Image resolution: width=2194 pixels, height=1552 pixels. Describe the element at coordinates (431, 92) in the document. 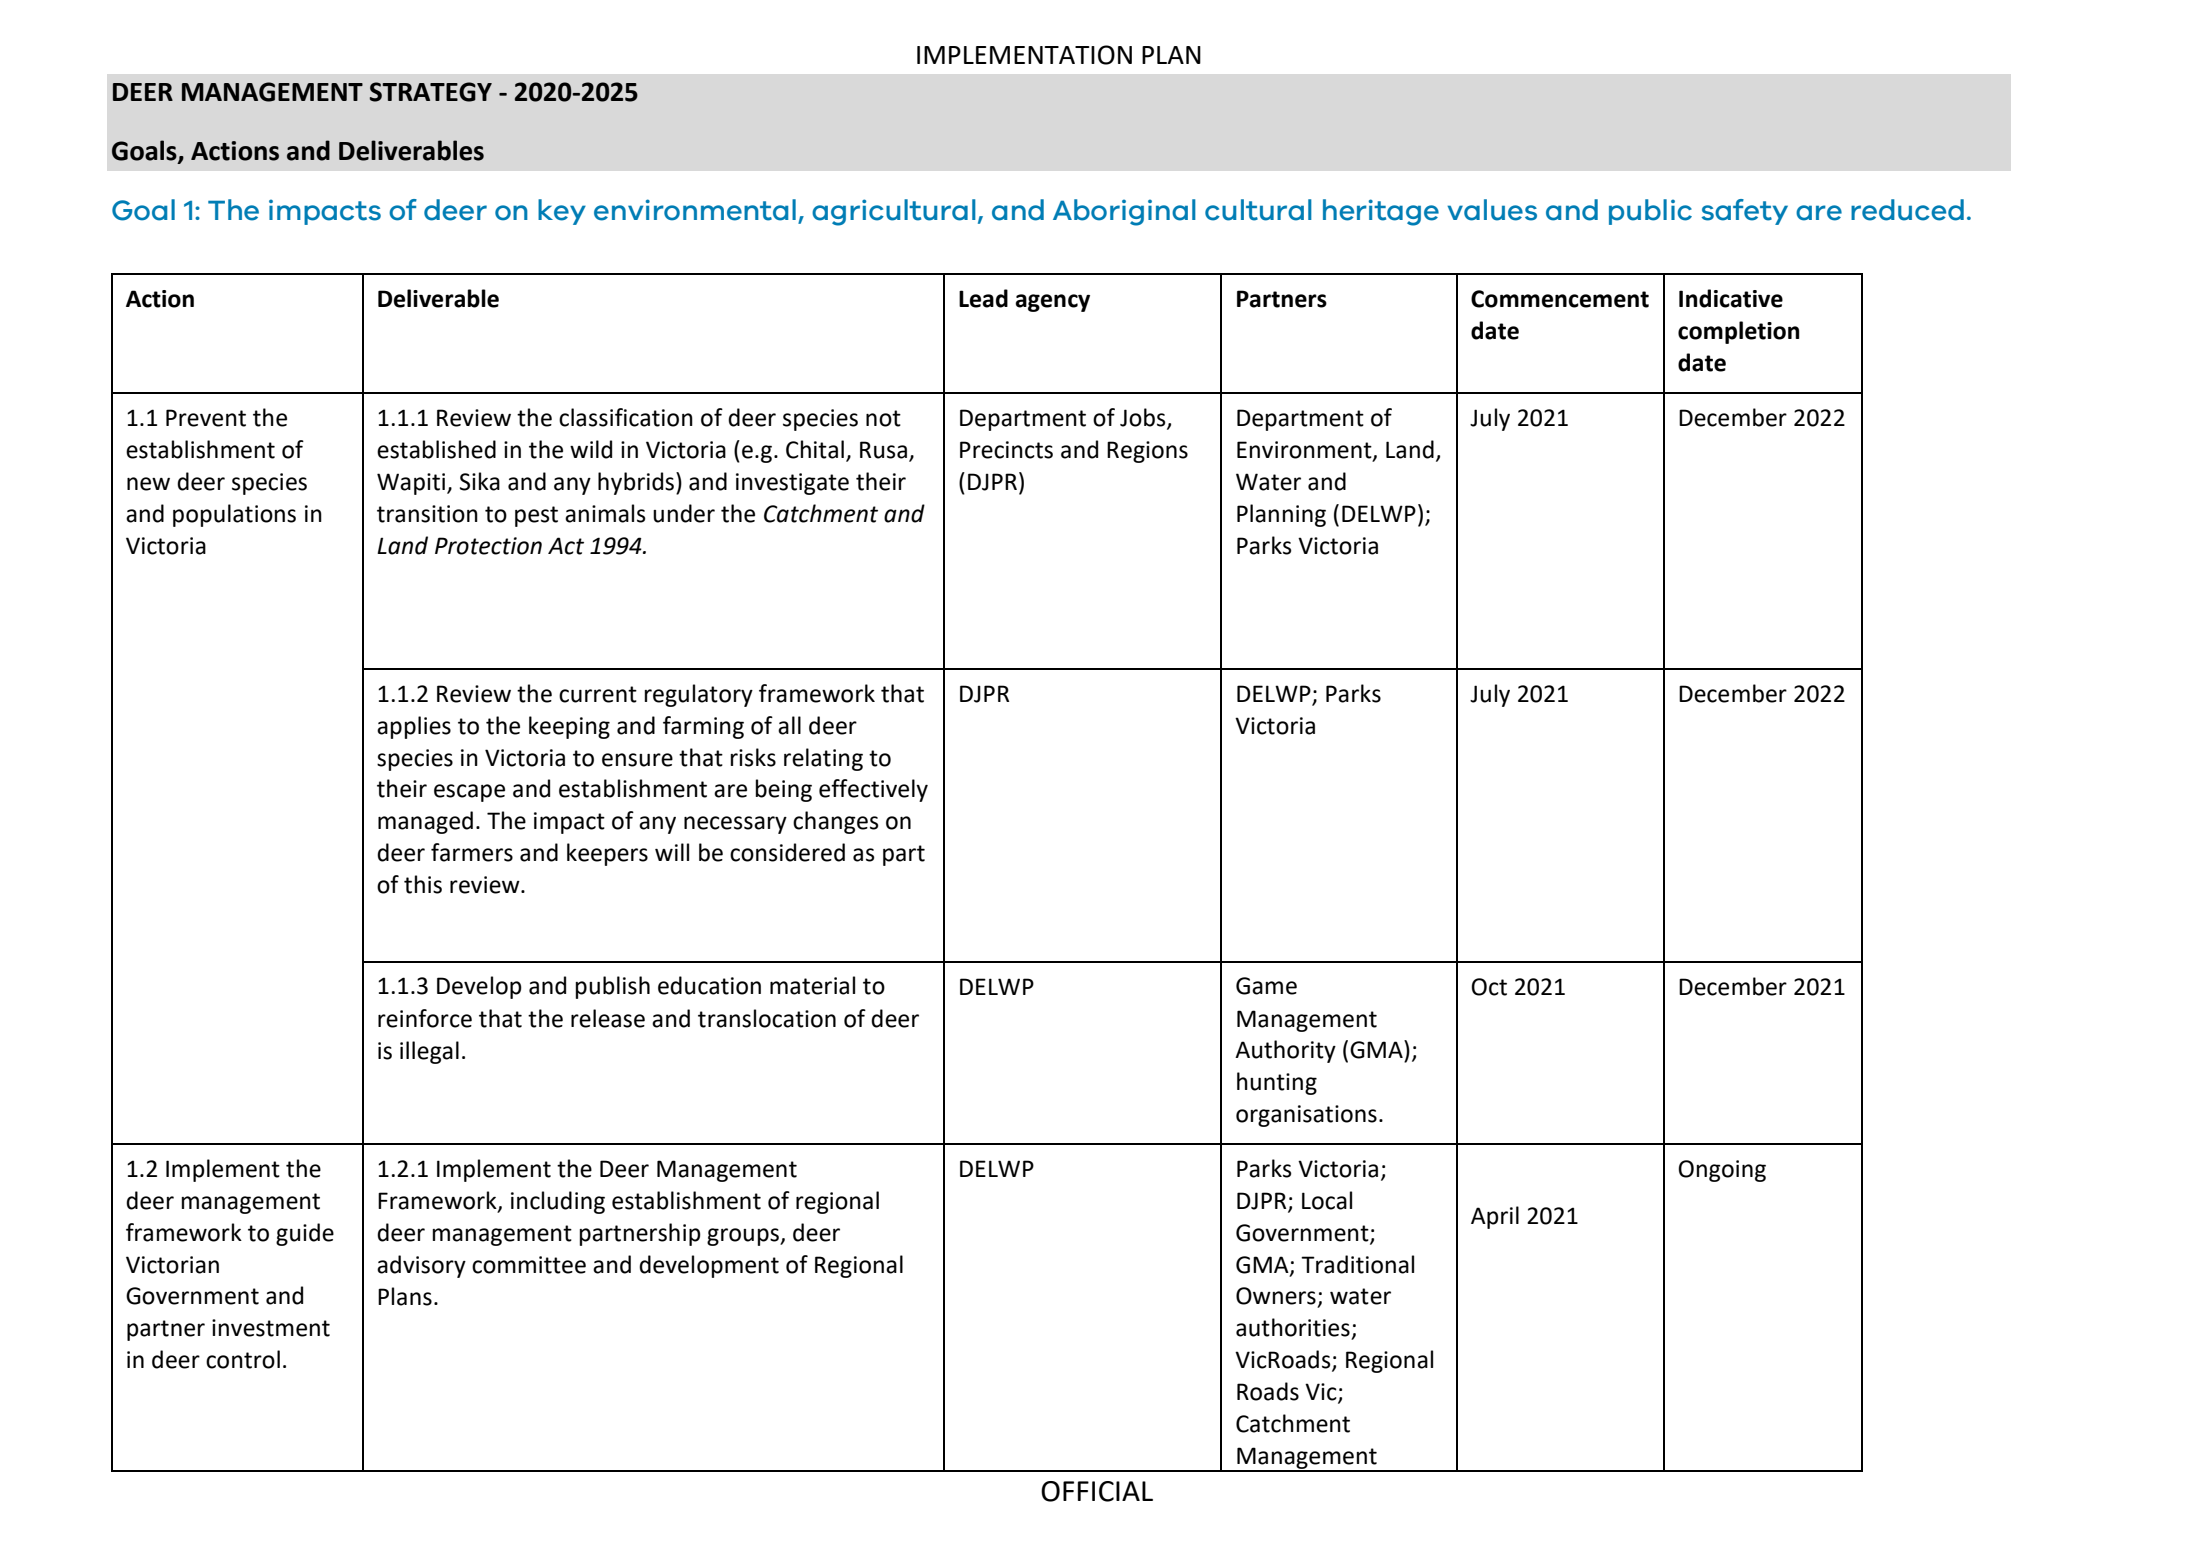

I see `STRATEGY` at that location.
